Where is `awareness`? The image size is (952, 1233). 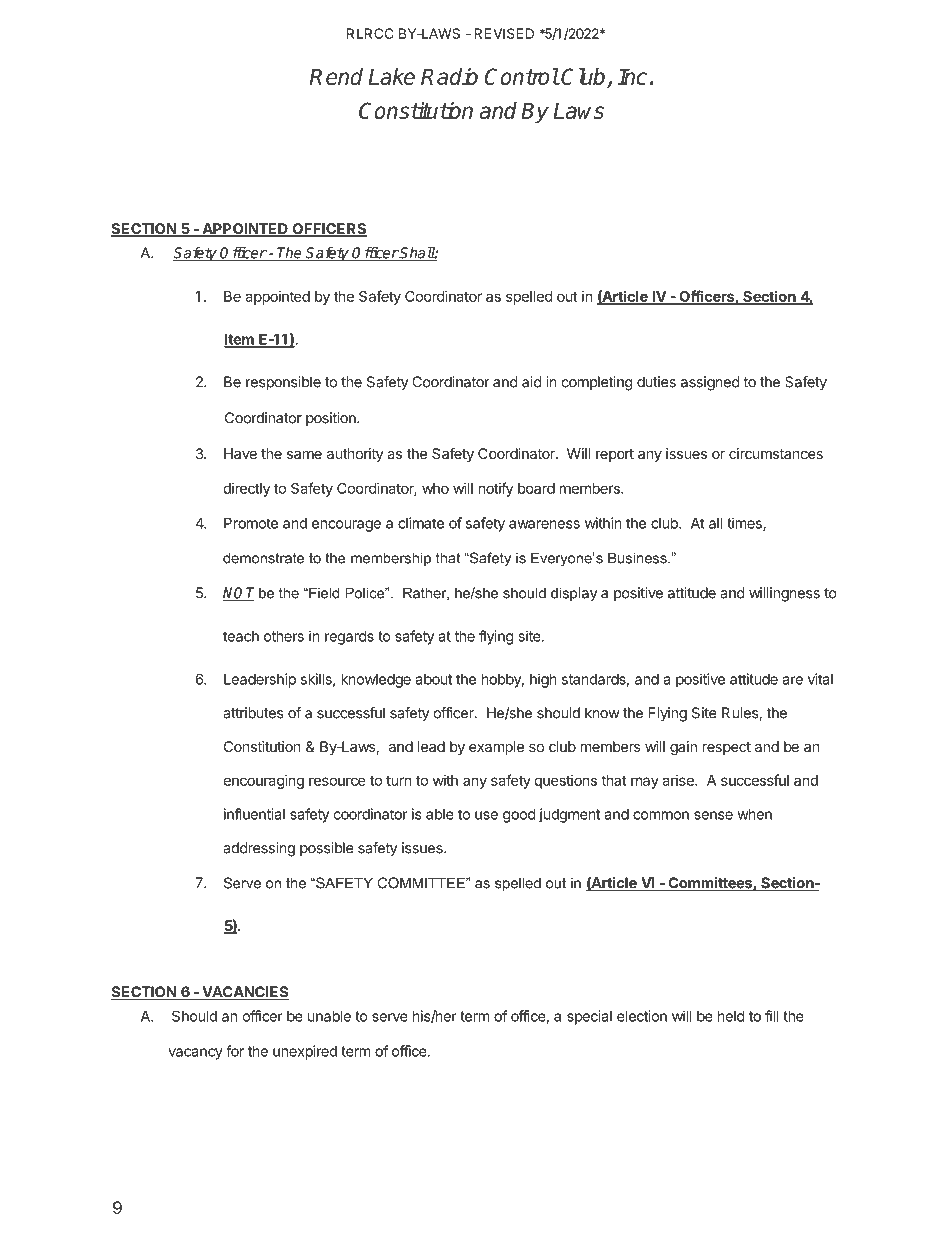 awareness is located at coordinates (544, 524).
